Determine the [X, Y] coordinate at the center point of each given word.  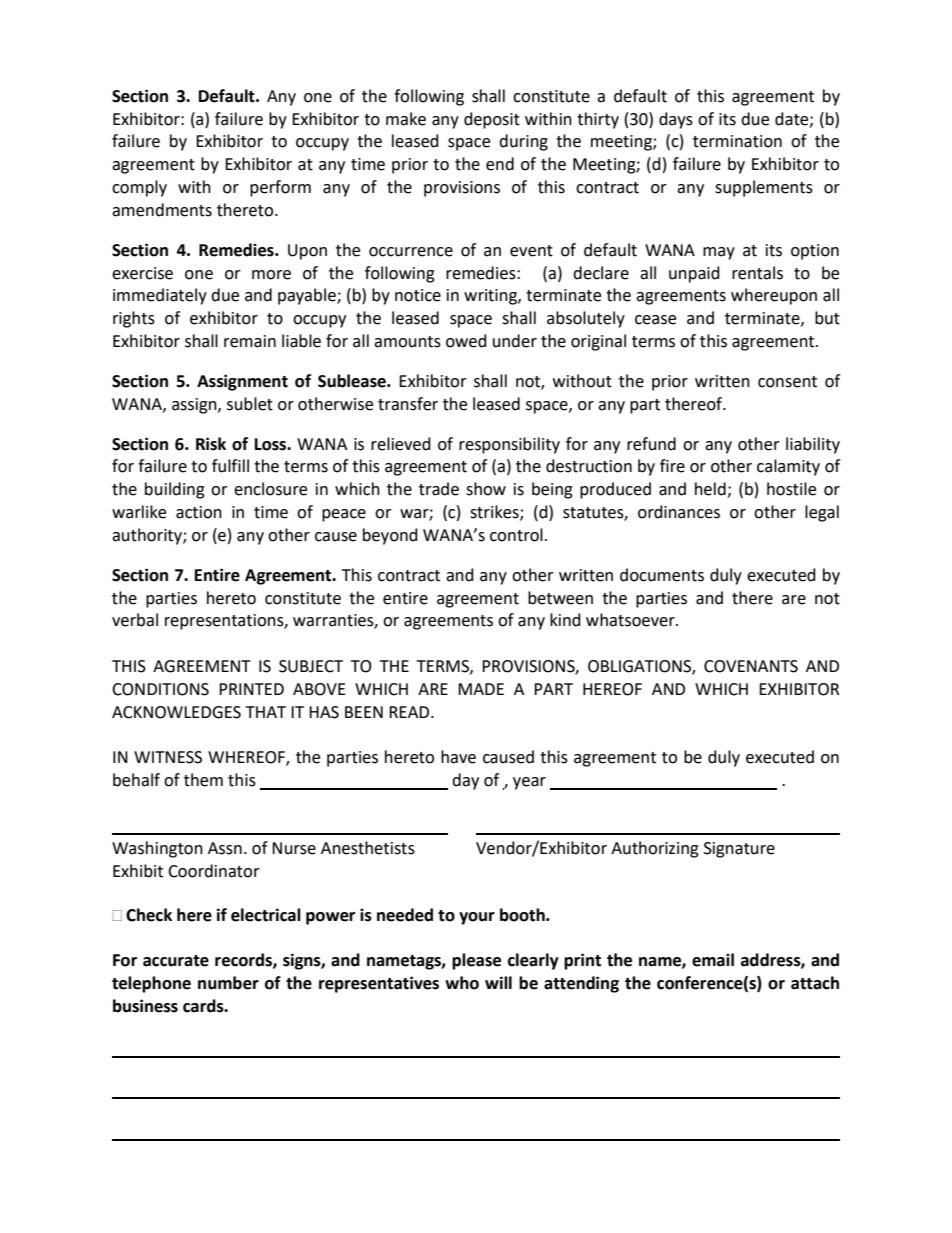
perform [280, 188]
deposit [492, 120]
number [228, 983]
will [498, 982]
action [199, 512]
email [713, 960]
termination [737, 141]
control [516, 535]
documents [662, 575]
